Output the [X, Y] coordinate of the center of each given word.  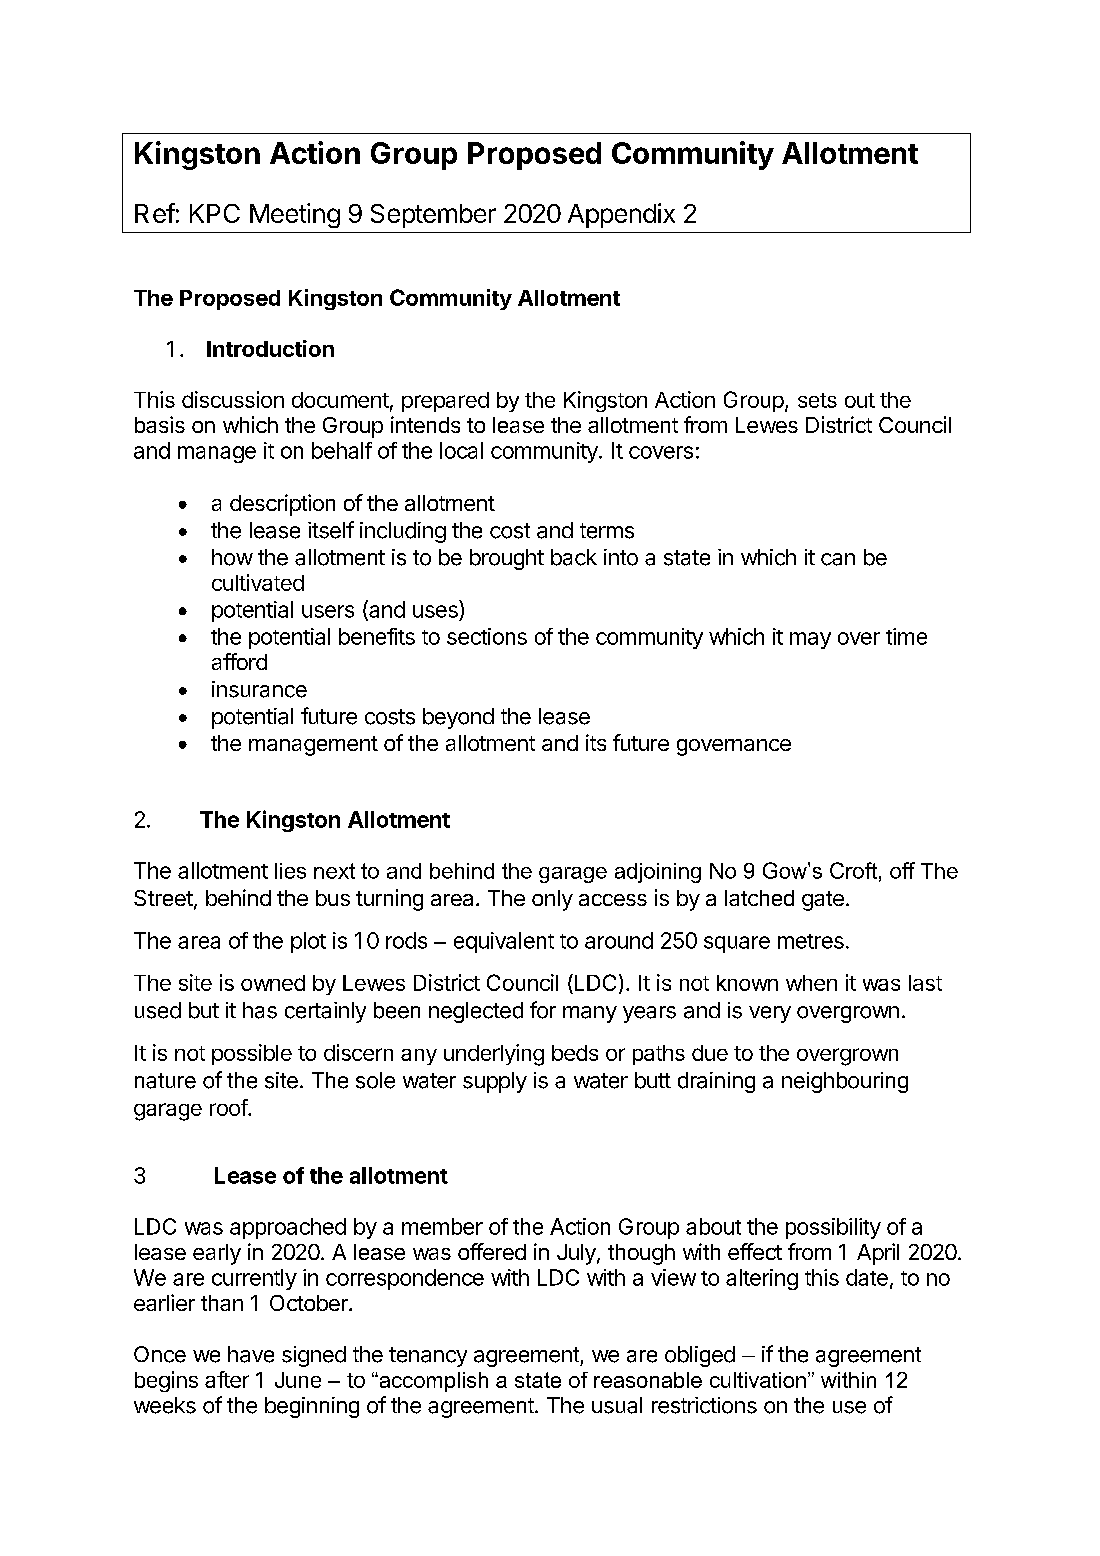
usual [617, 1405]
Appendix [621, 215]
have [251, 1354]
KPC [215, 213]
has [260, 1010]
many [590, 1014]
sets [817, 400]
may [810, 640]
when [811, 983]
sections [487, 636]
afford [239, 661]
